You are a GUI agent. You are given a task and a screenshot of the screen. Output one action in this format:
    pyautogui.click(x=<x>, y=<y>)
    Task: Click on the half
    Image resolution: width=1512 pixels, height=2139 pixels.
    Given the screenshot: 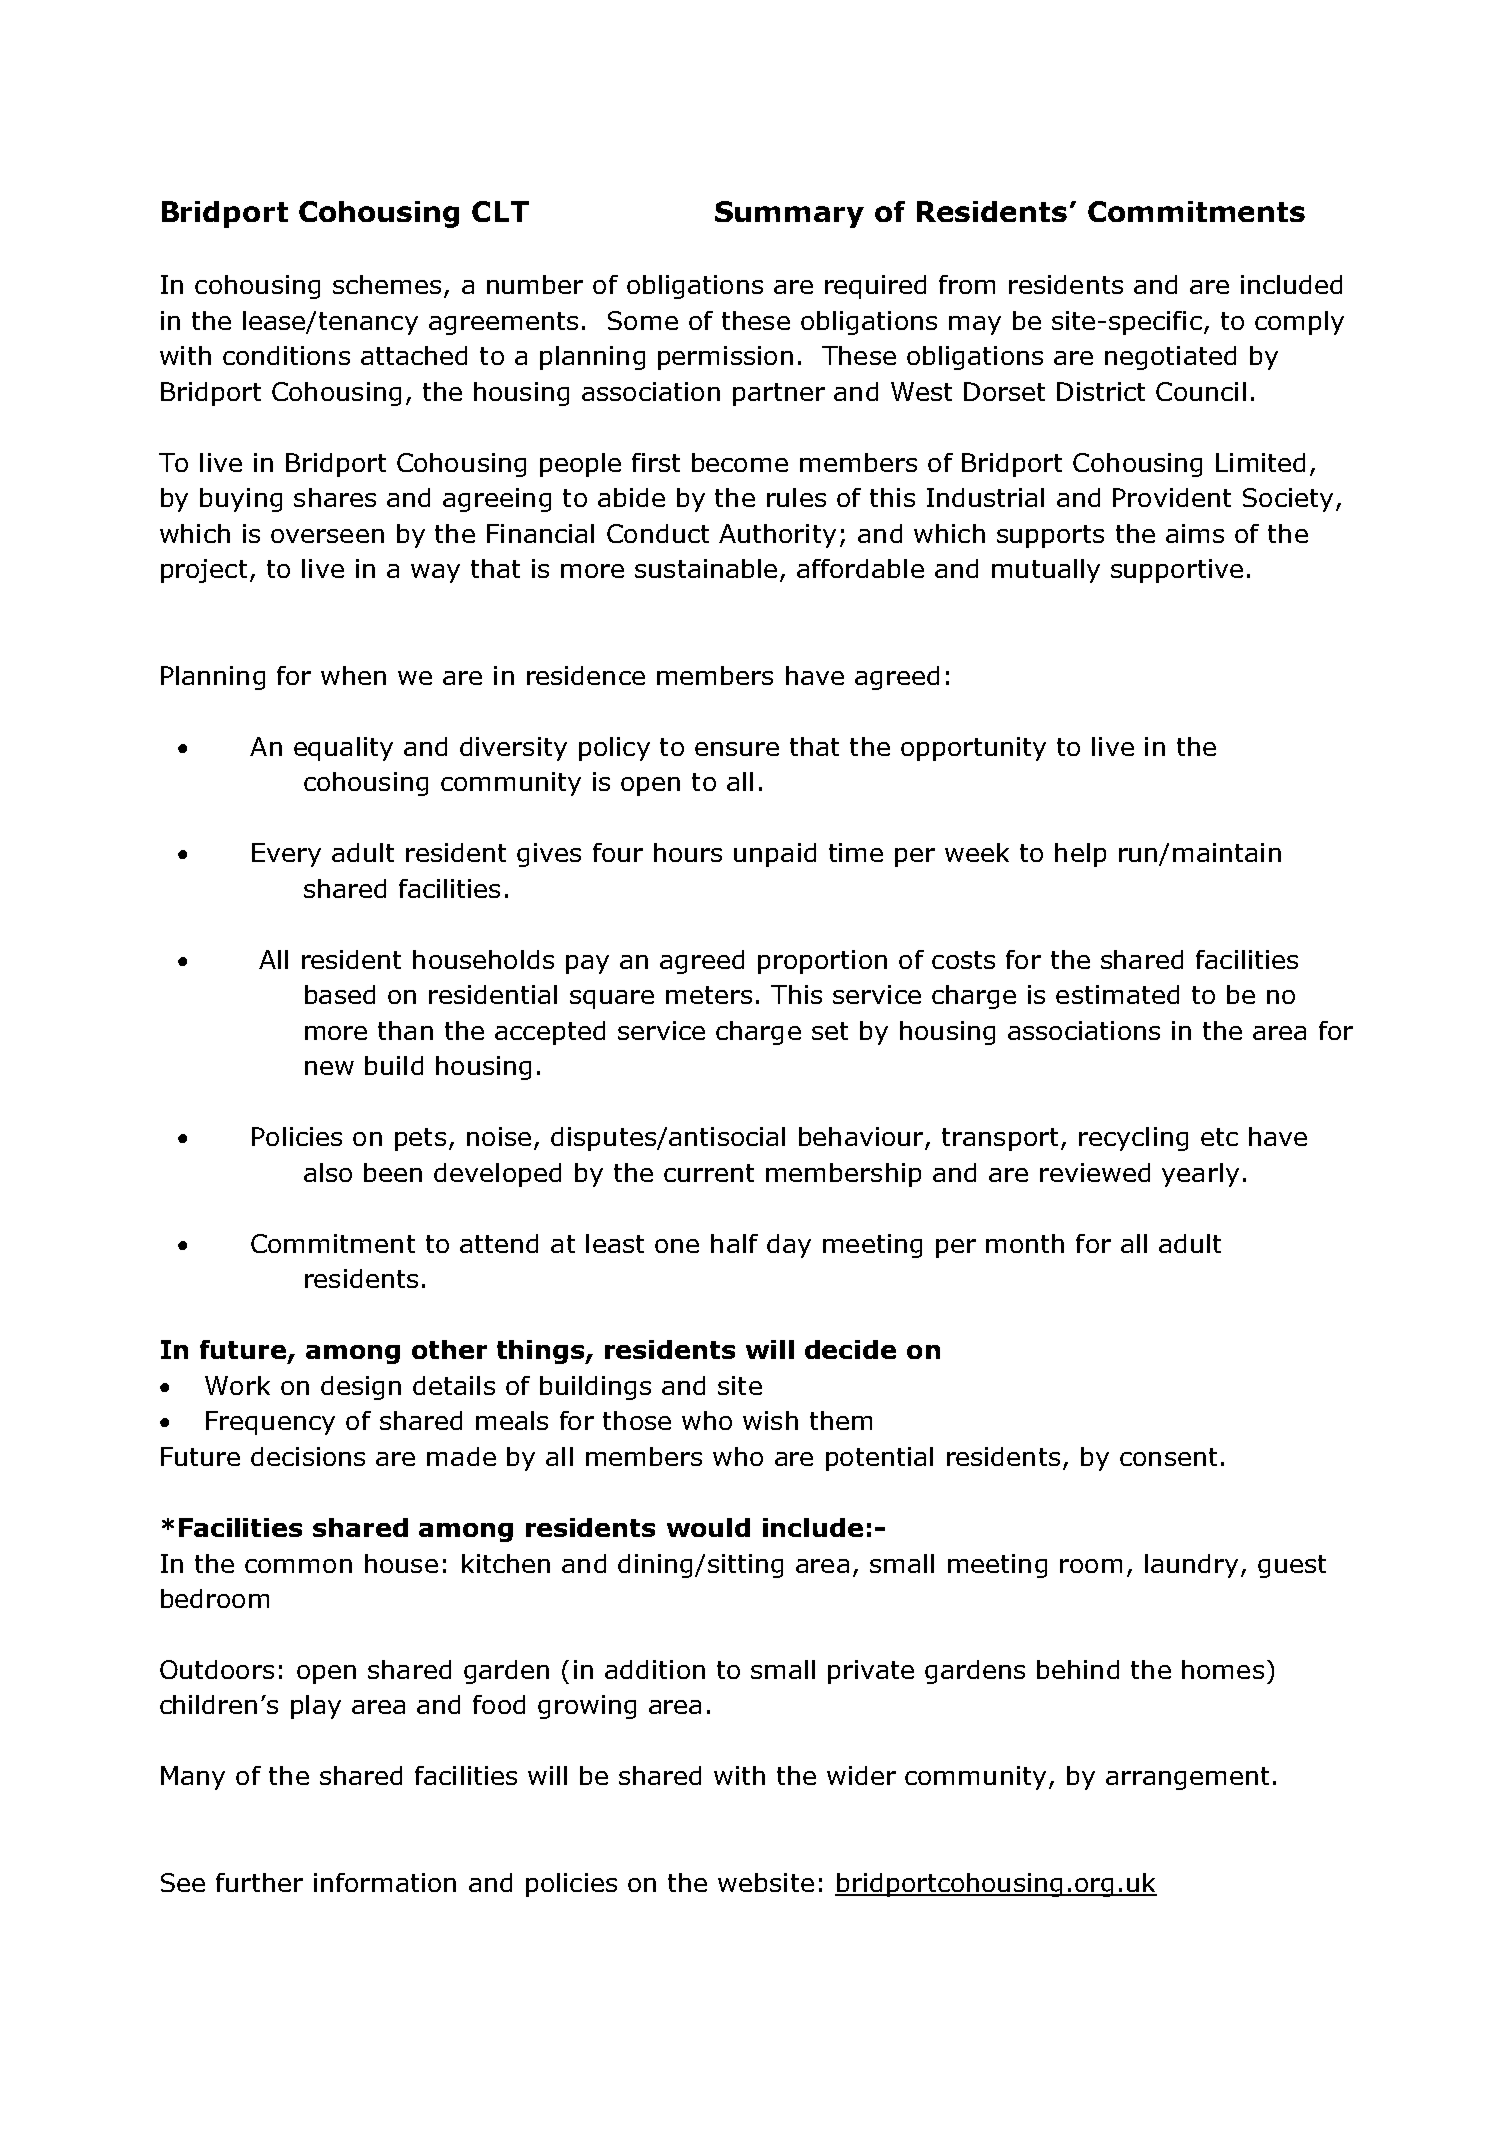 What is the action you would take?
    pyautogui.click(x=734, y=1243)
